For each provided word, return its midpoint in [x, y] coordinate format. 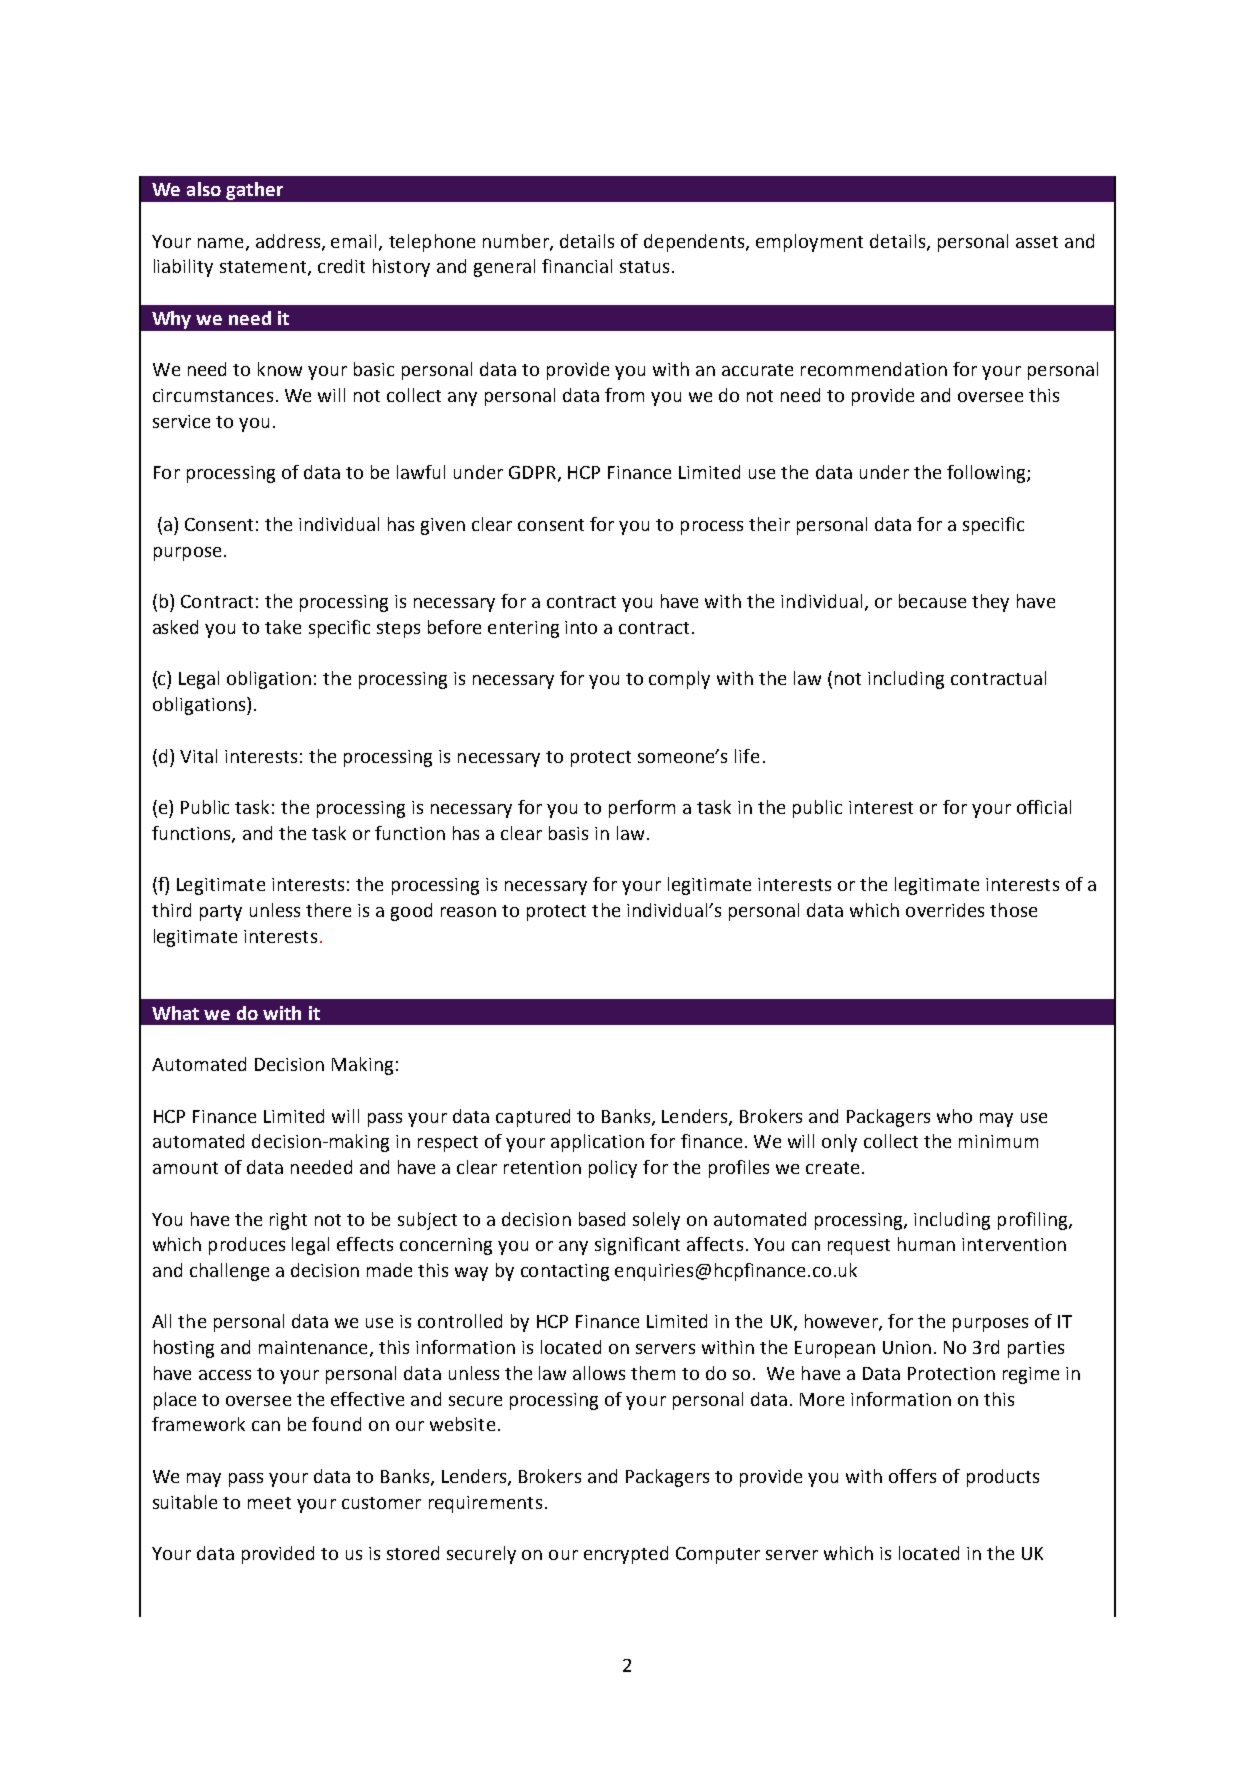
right [288, 1221]
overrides [945, 910]
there [328, 910]
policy [613, 1169]
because [932, 601]
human [926, 1244]
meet [269, 1503]
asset [1037, 242]
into [581, 627]
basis [568, 833]
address [289, 242]
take [283, 627]
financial [577, 266]
